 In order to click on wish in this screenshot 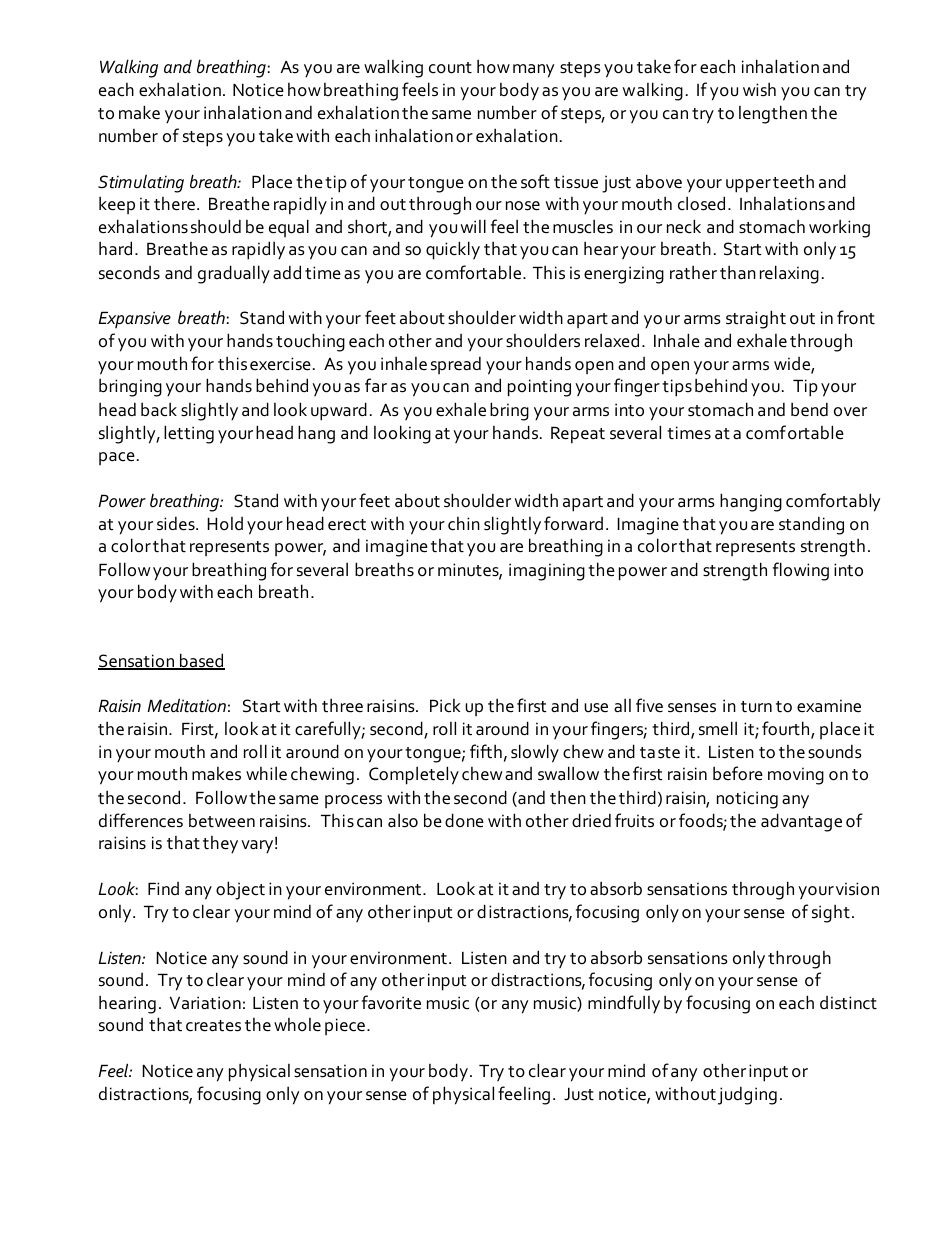, I will do `click(759, 89)`.
